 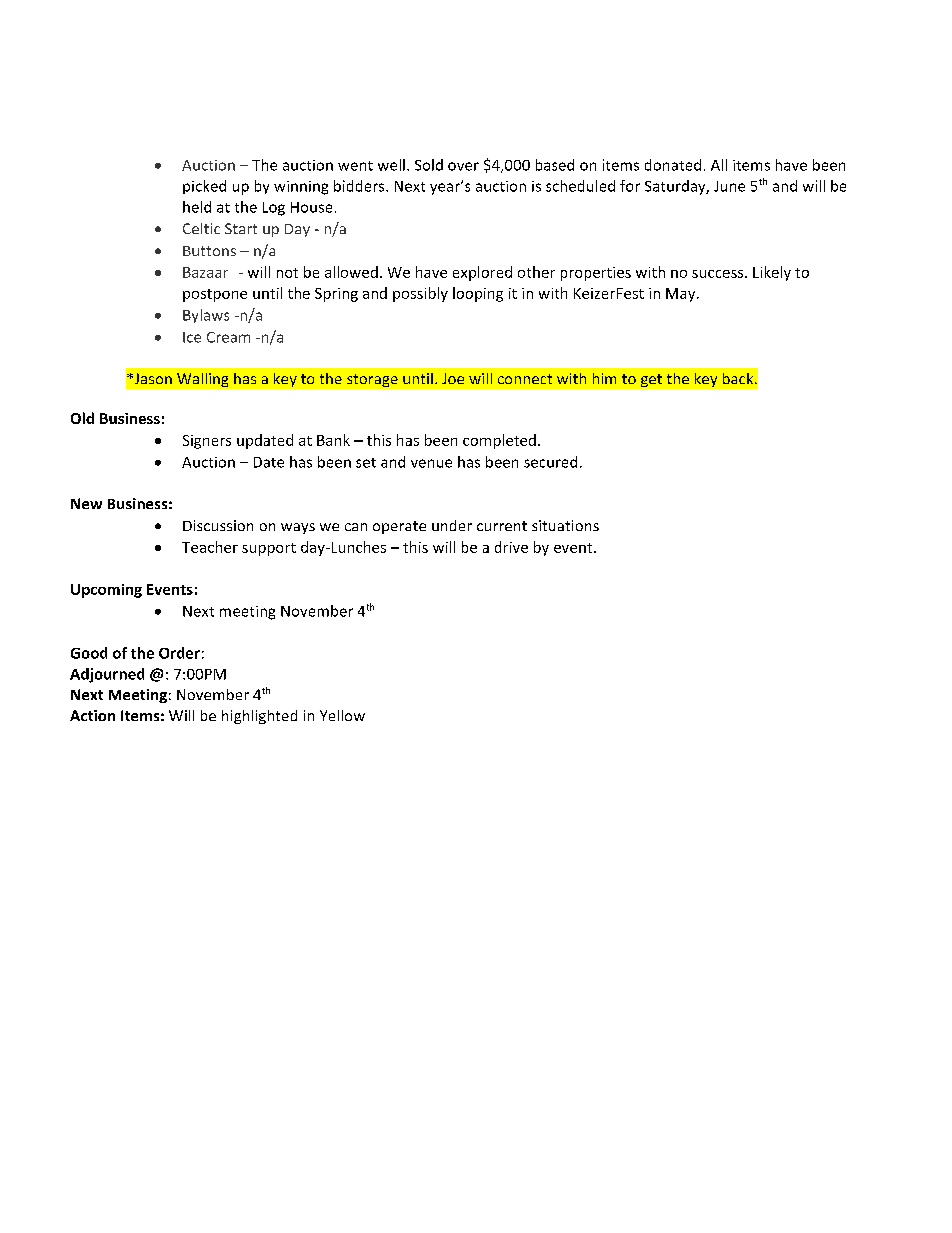 What do you see at coordinates (342, 715) in the screenshot?
I see `Yellow` at bounding box center [342, 715].
